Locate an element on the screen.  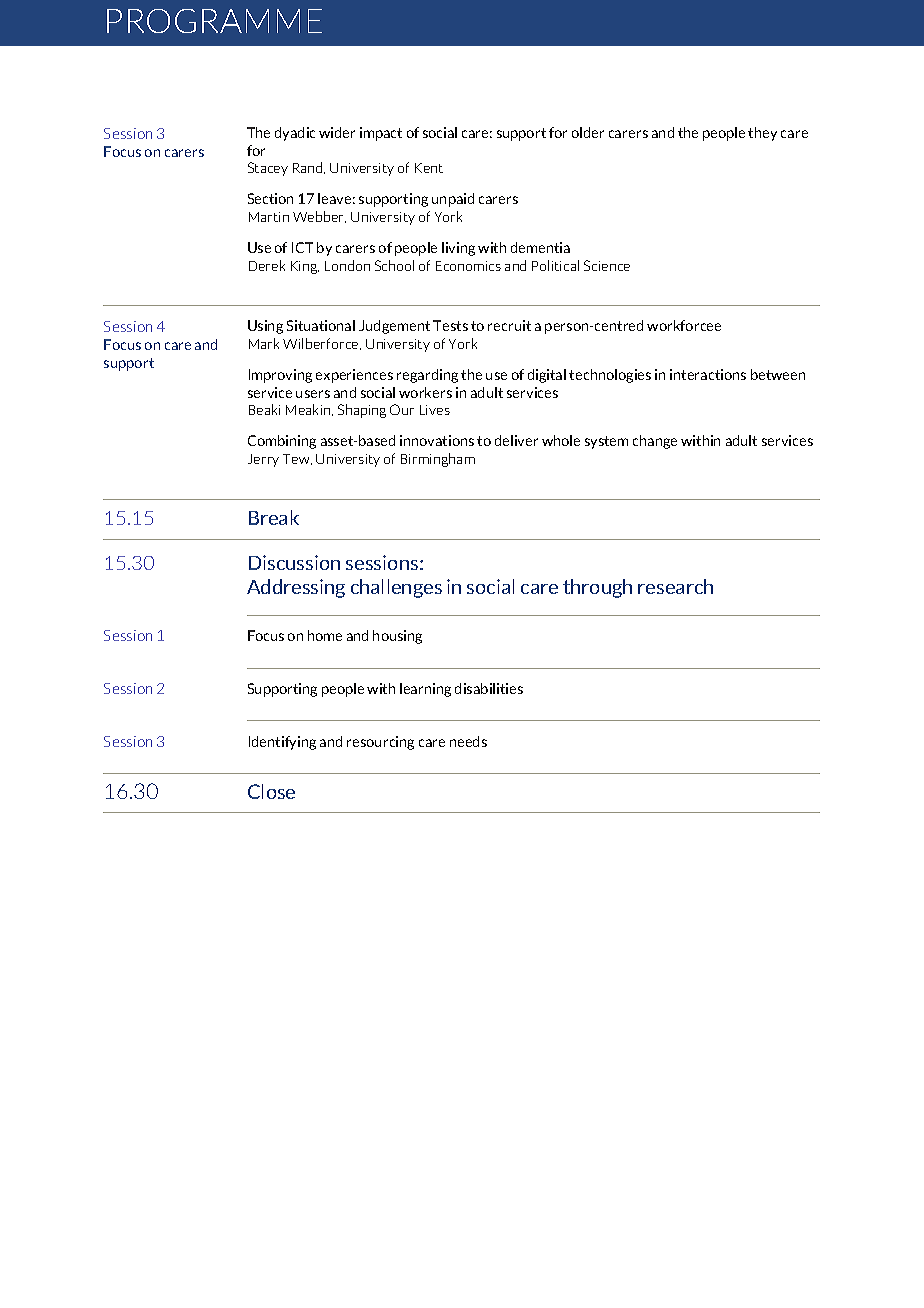
PROGRAMME is located at coordinates (214, 21).
